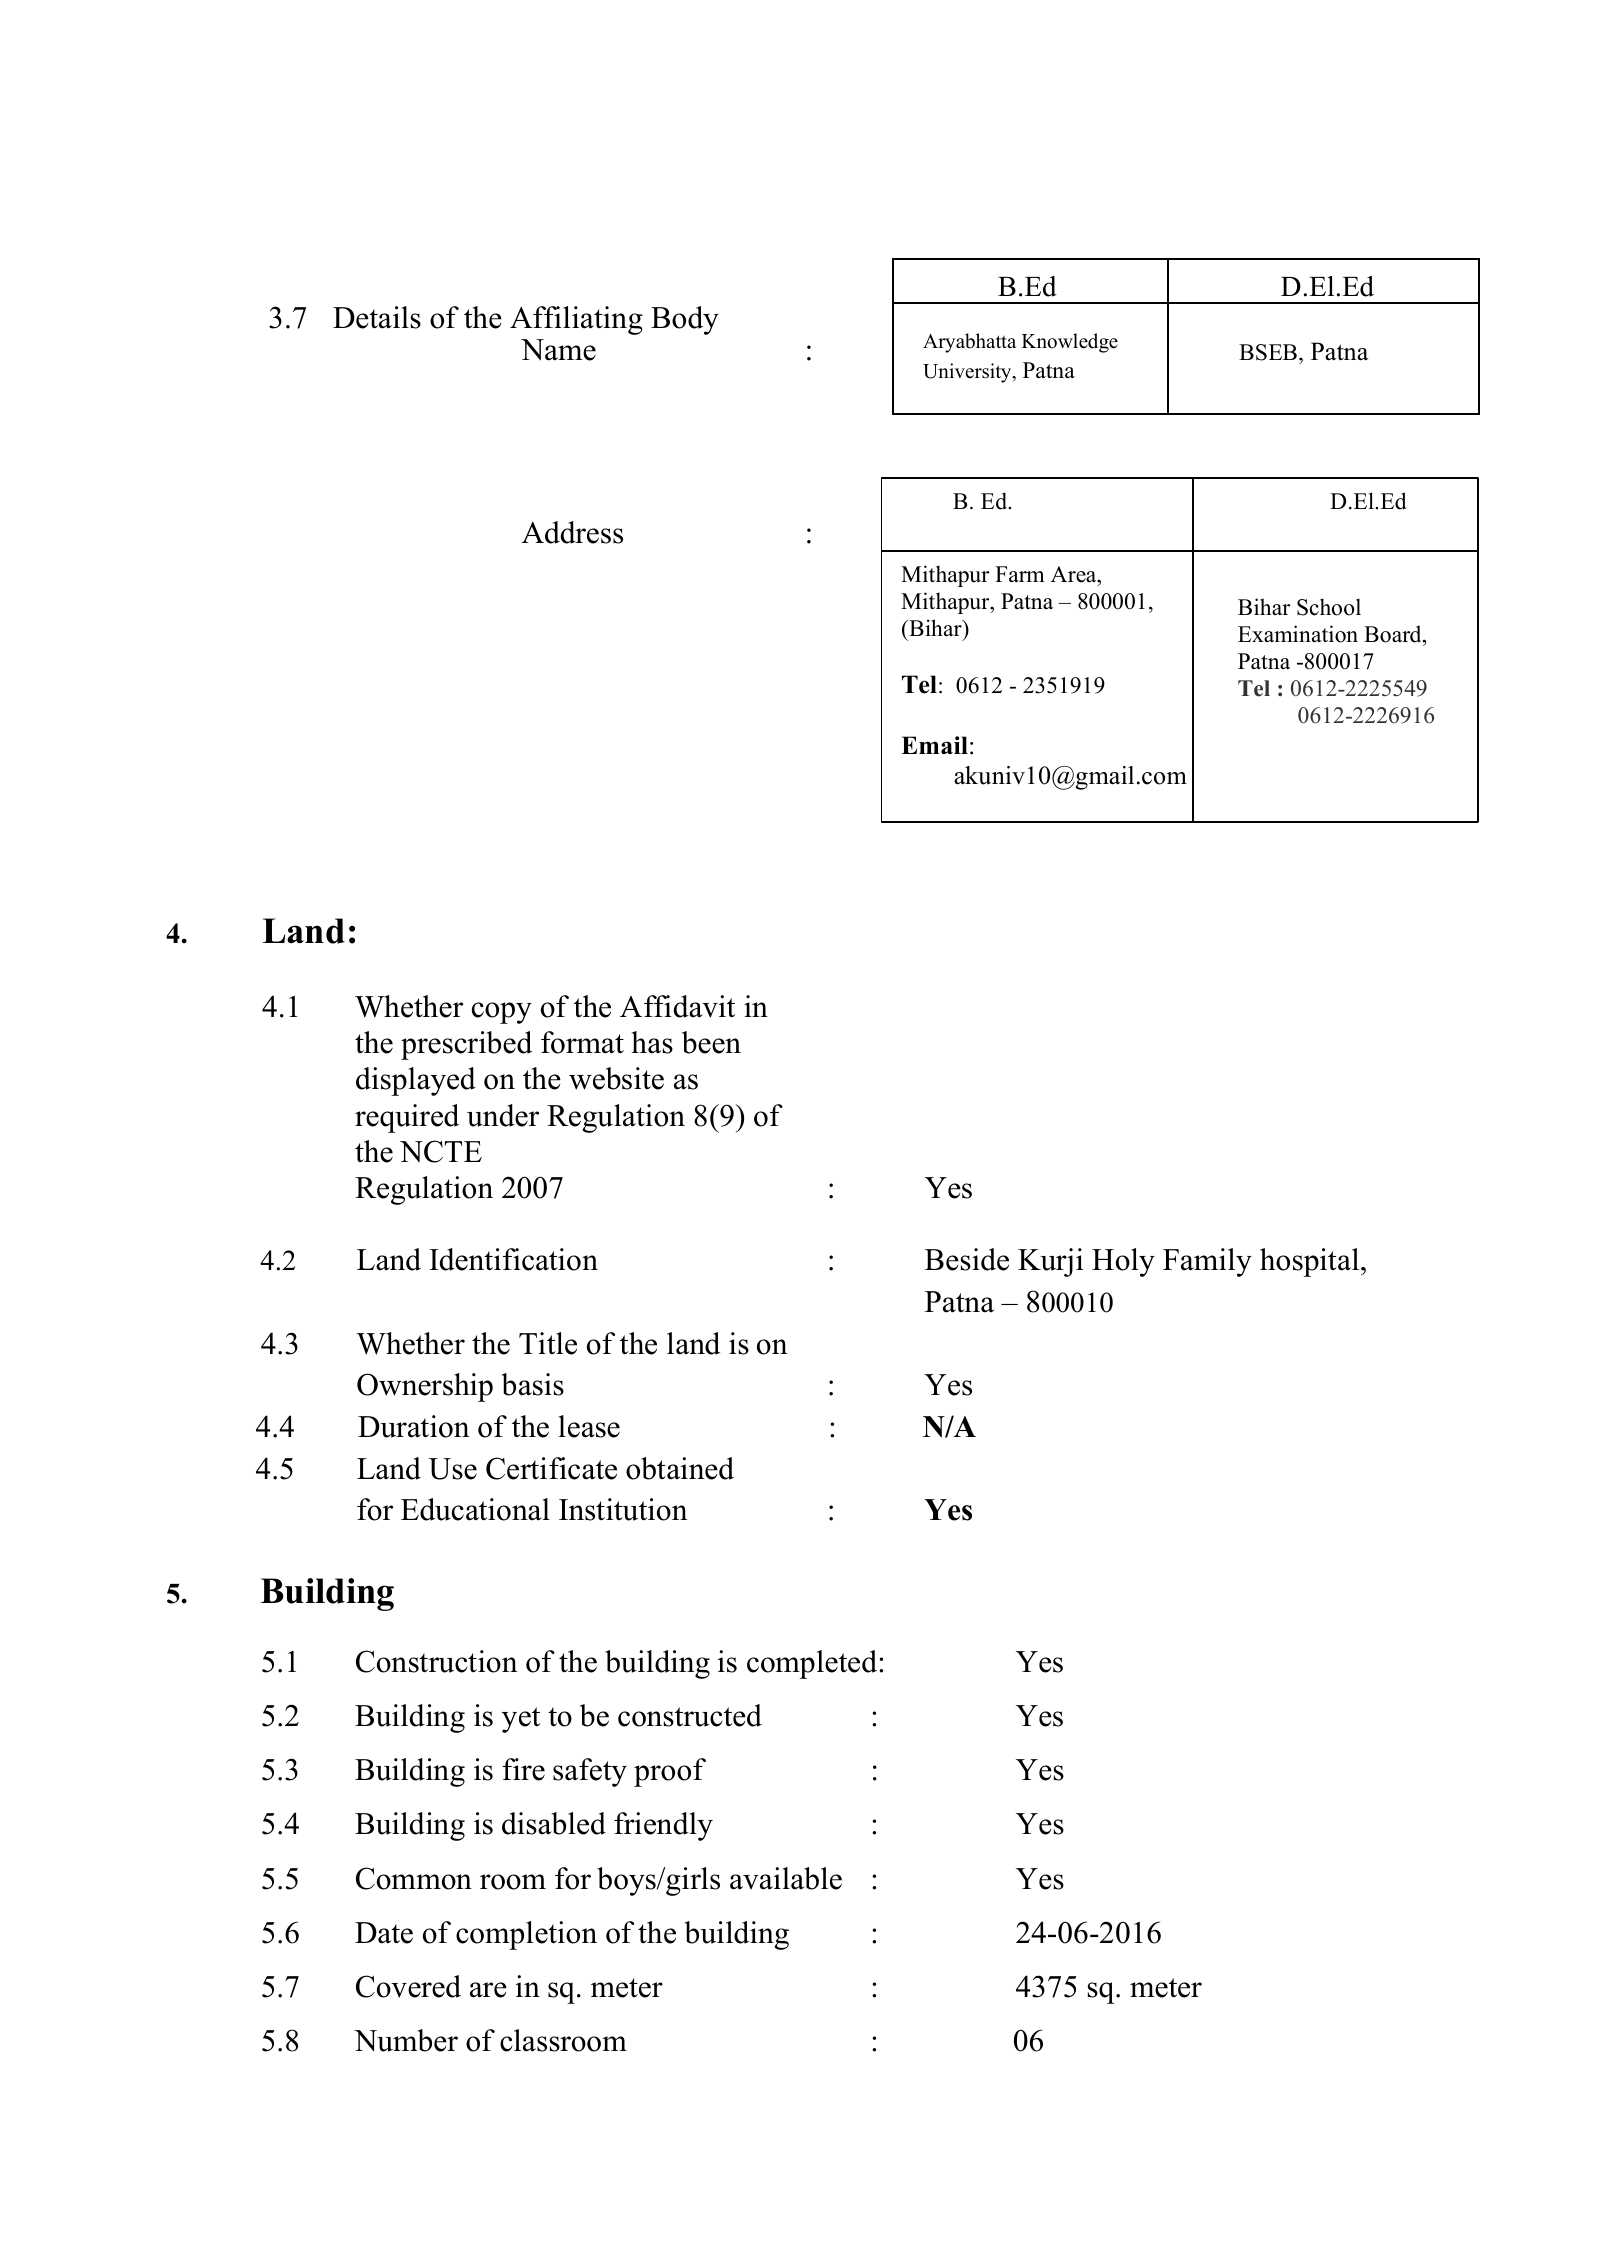 This document has width=1603, height=2267. Describe the element at coordinates (1311, 1262) in the document. I see `hospital` at that location.
